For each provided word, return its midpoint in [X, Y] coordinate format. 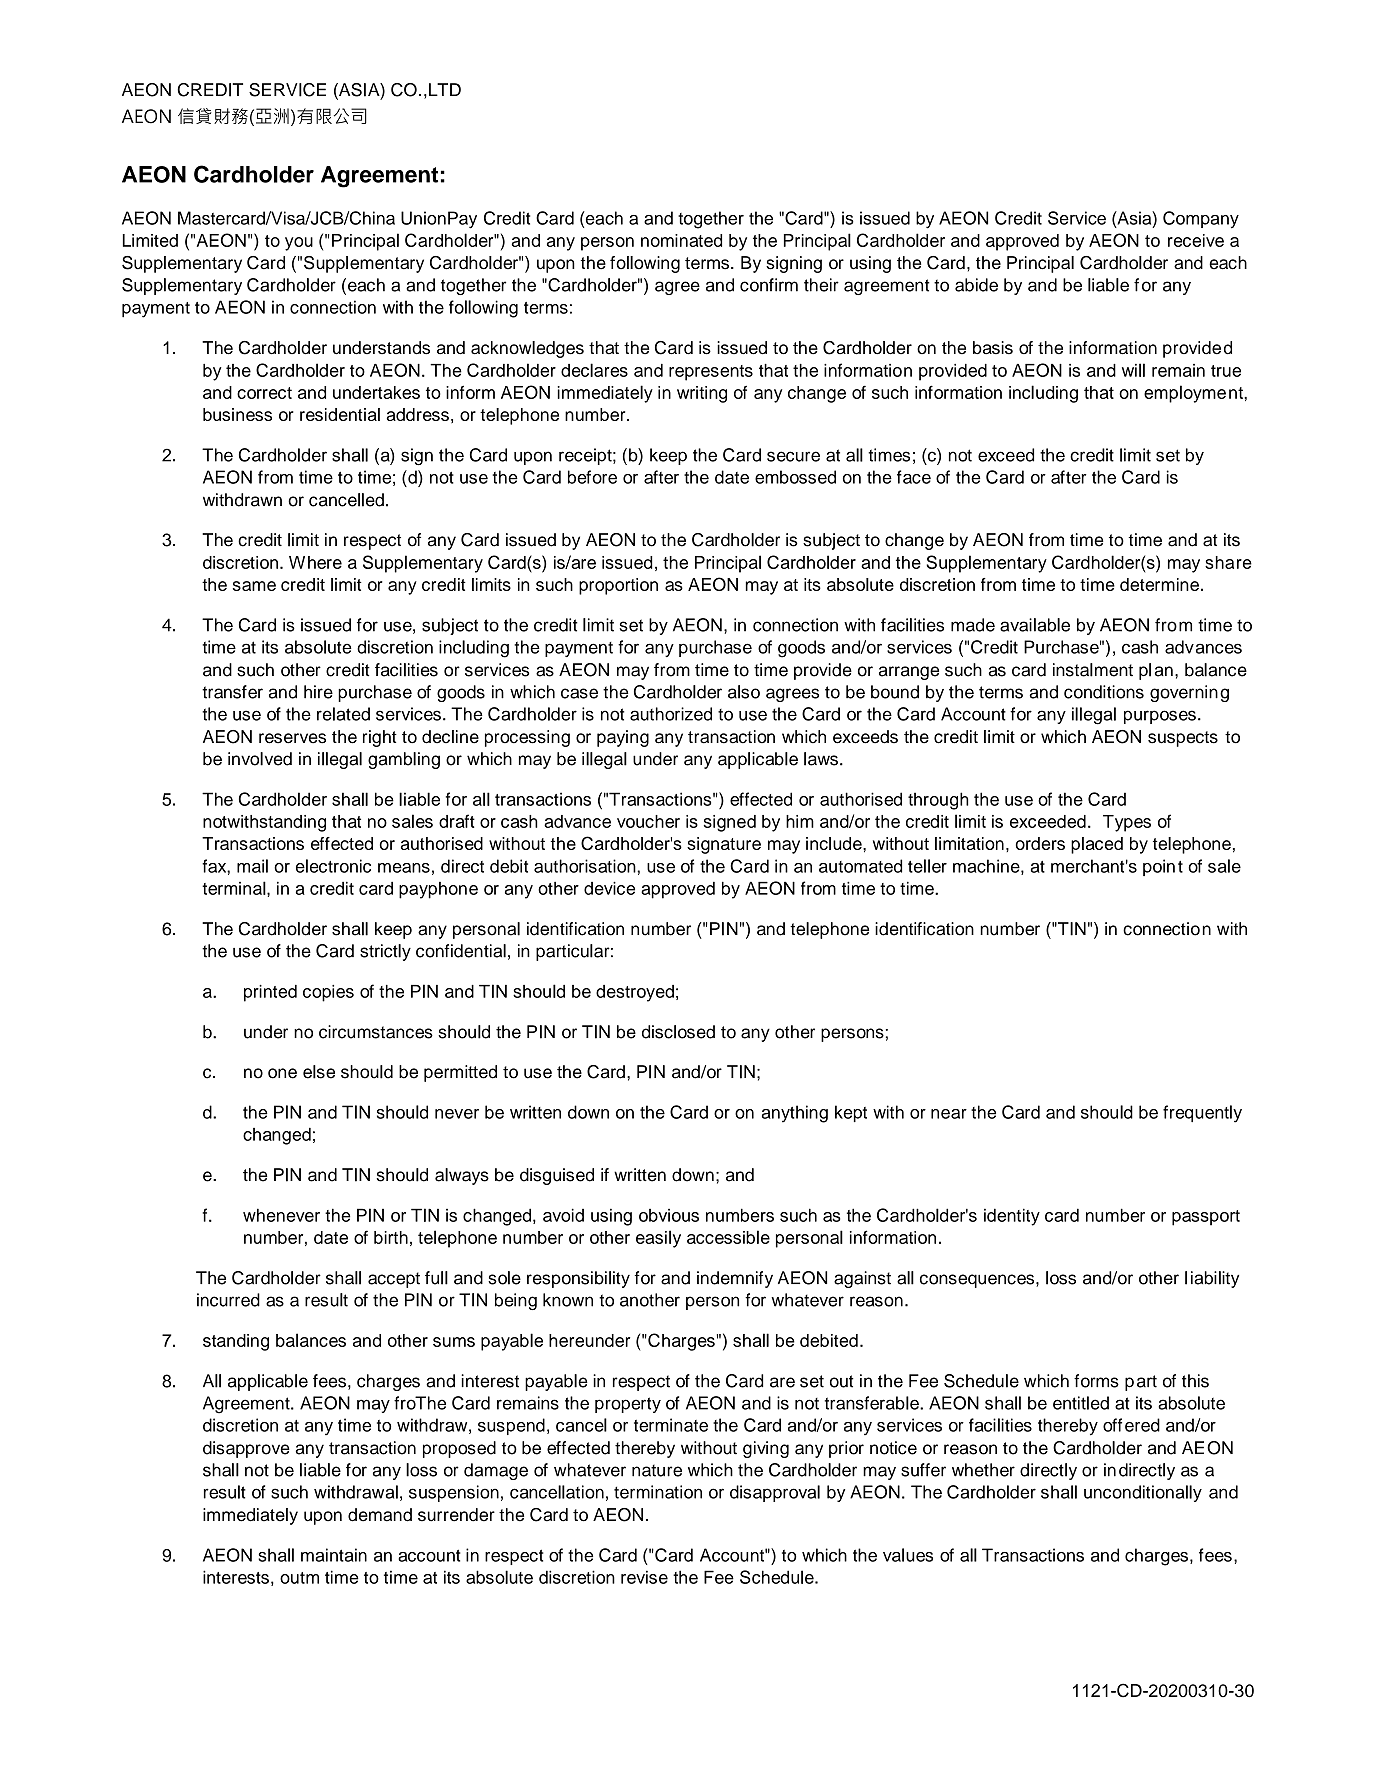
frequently [1202, 1114]
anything [795, 1114]
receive [1196, 240]
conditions [1104, 692]
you [299, 244]
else [319, 1072]
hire [318, 692]
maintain [334, 1555]
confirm [769, 285]
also [744, 692]
